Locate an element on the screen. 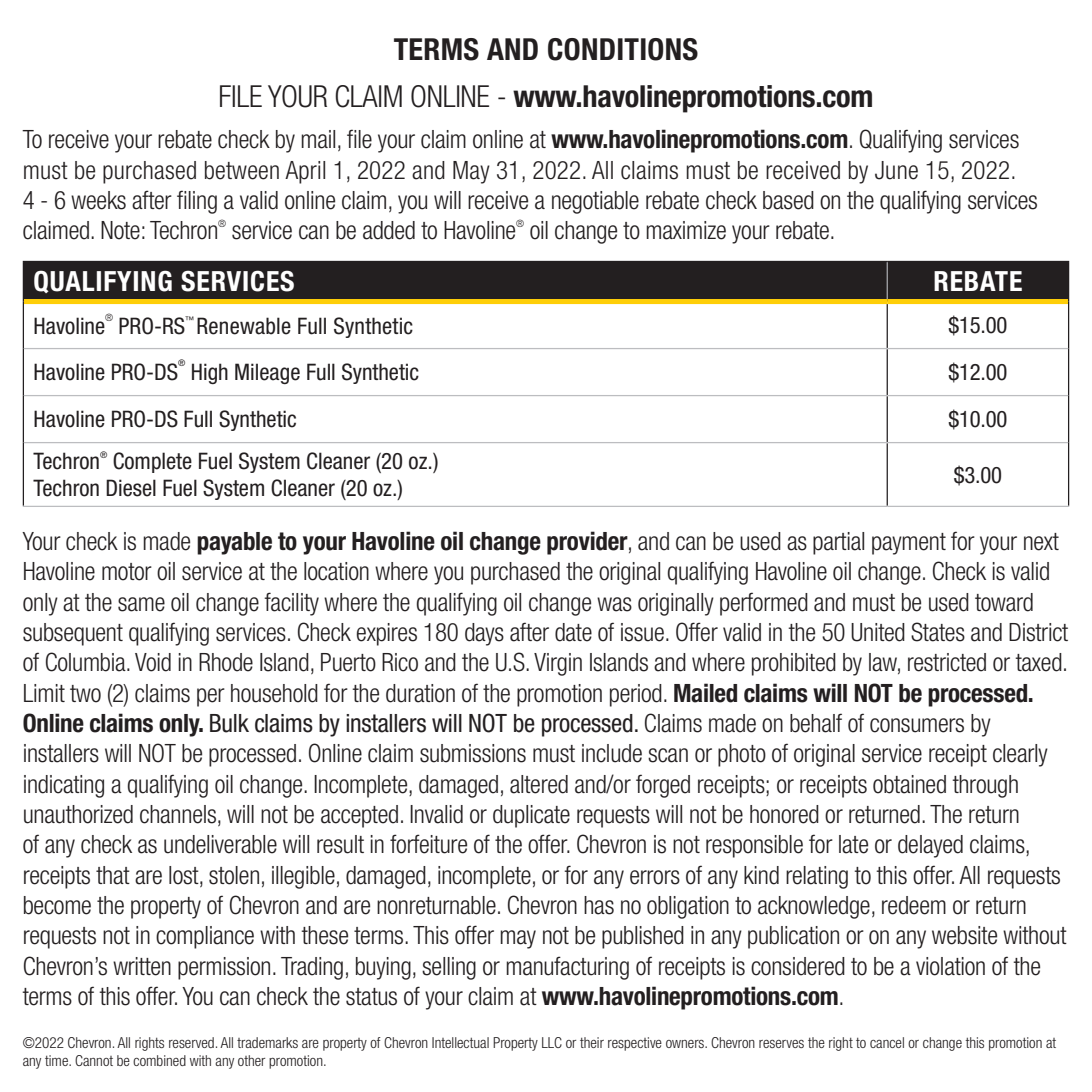 Image resolution: width=1092 pixels, height=1092 pixels. consumers is located at coordinates (917, 725).
